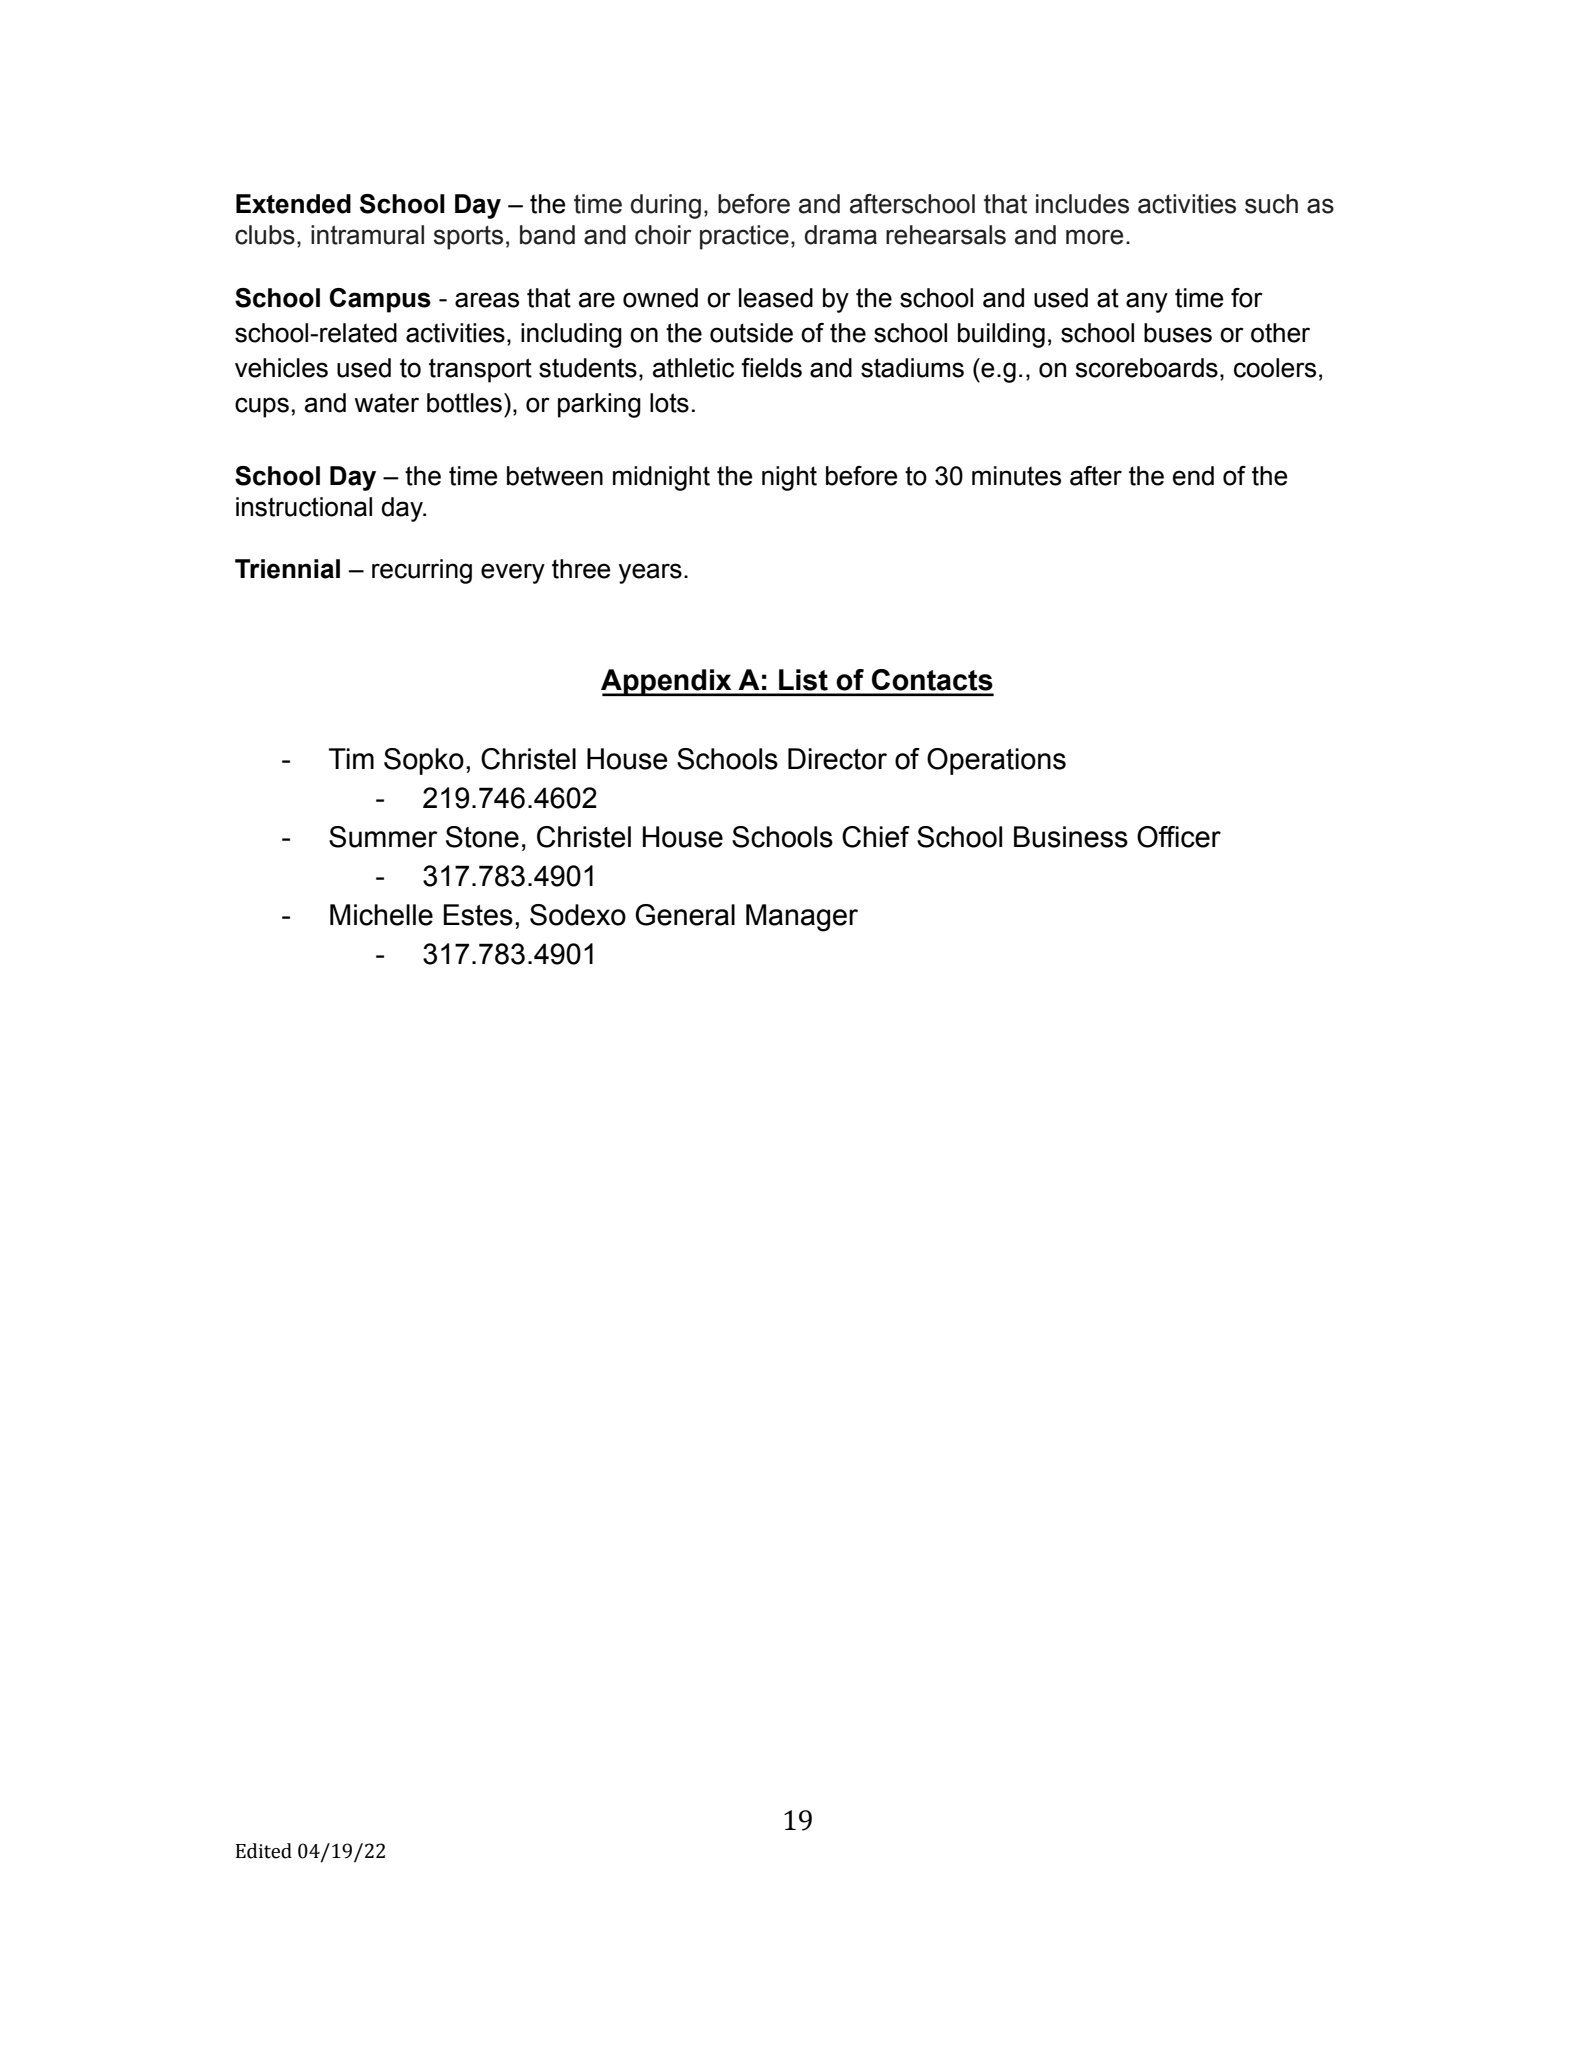 The image size is (1596, 2065). I want to click on intramural, so click(367, 235).
